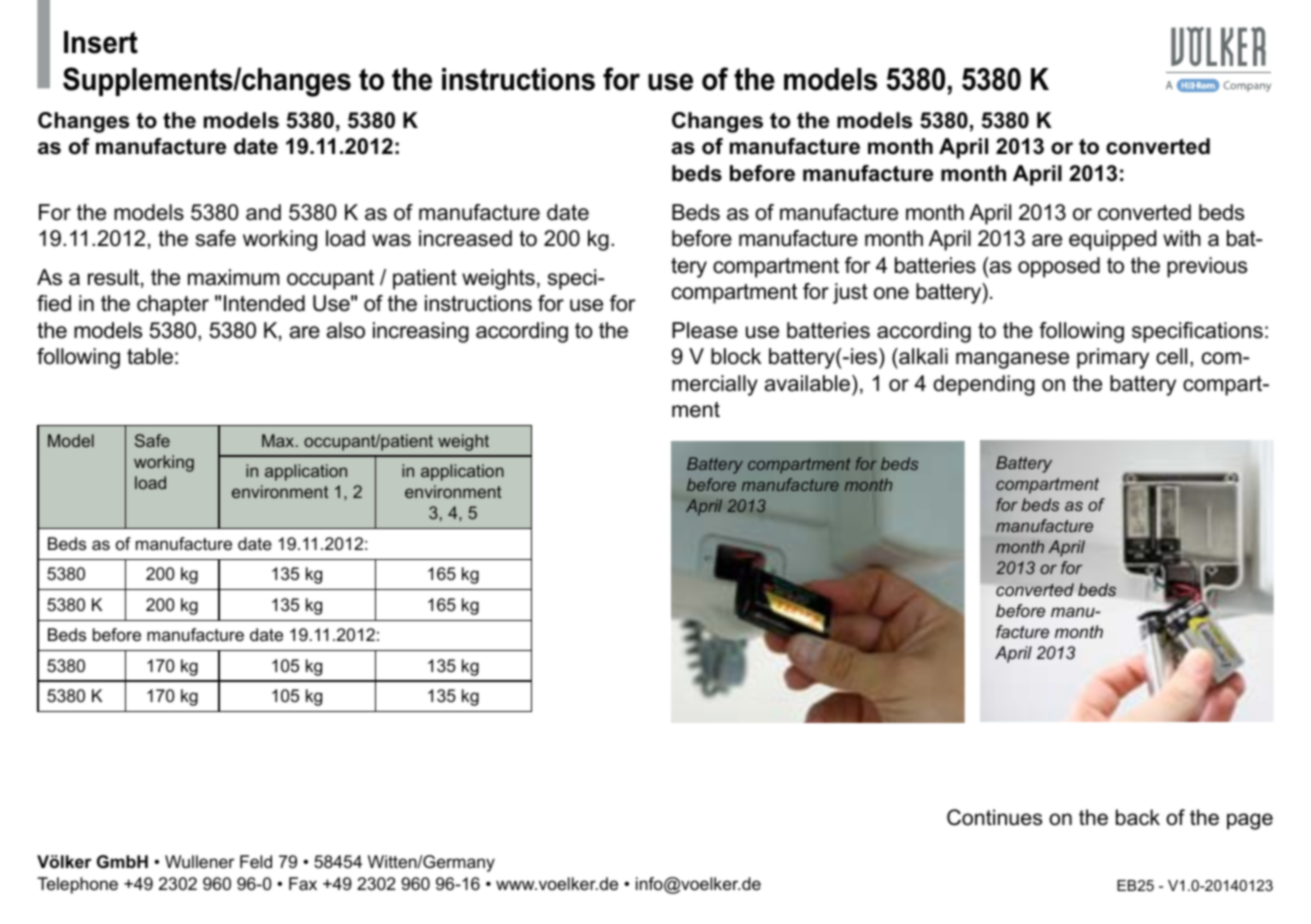  I want to click on equipped, so click(1112, 240).
